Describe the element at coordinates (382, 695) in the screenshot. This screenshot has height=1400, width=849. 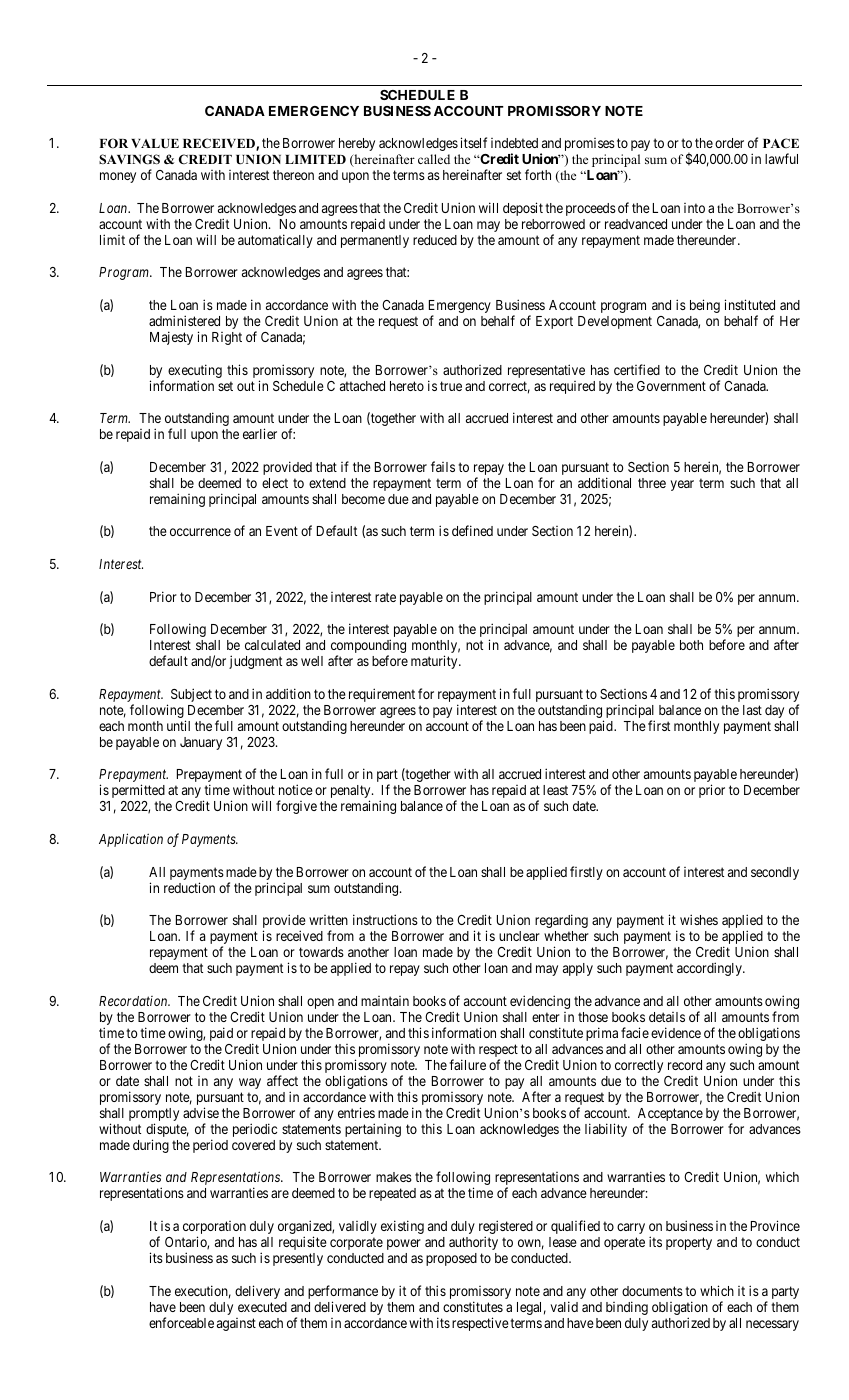
I see `requirement` at that location.
